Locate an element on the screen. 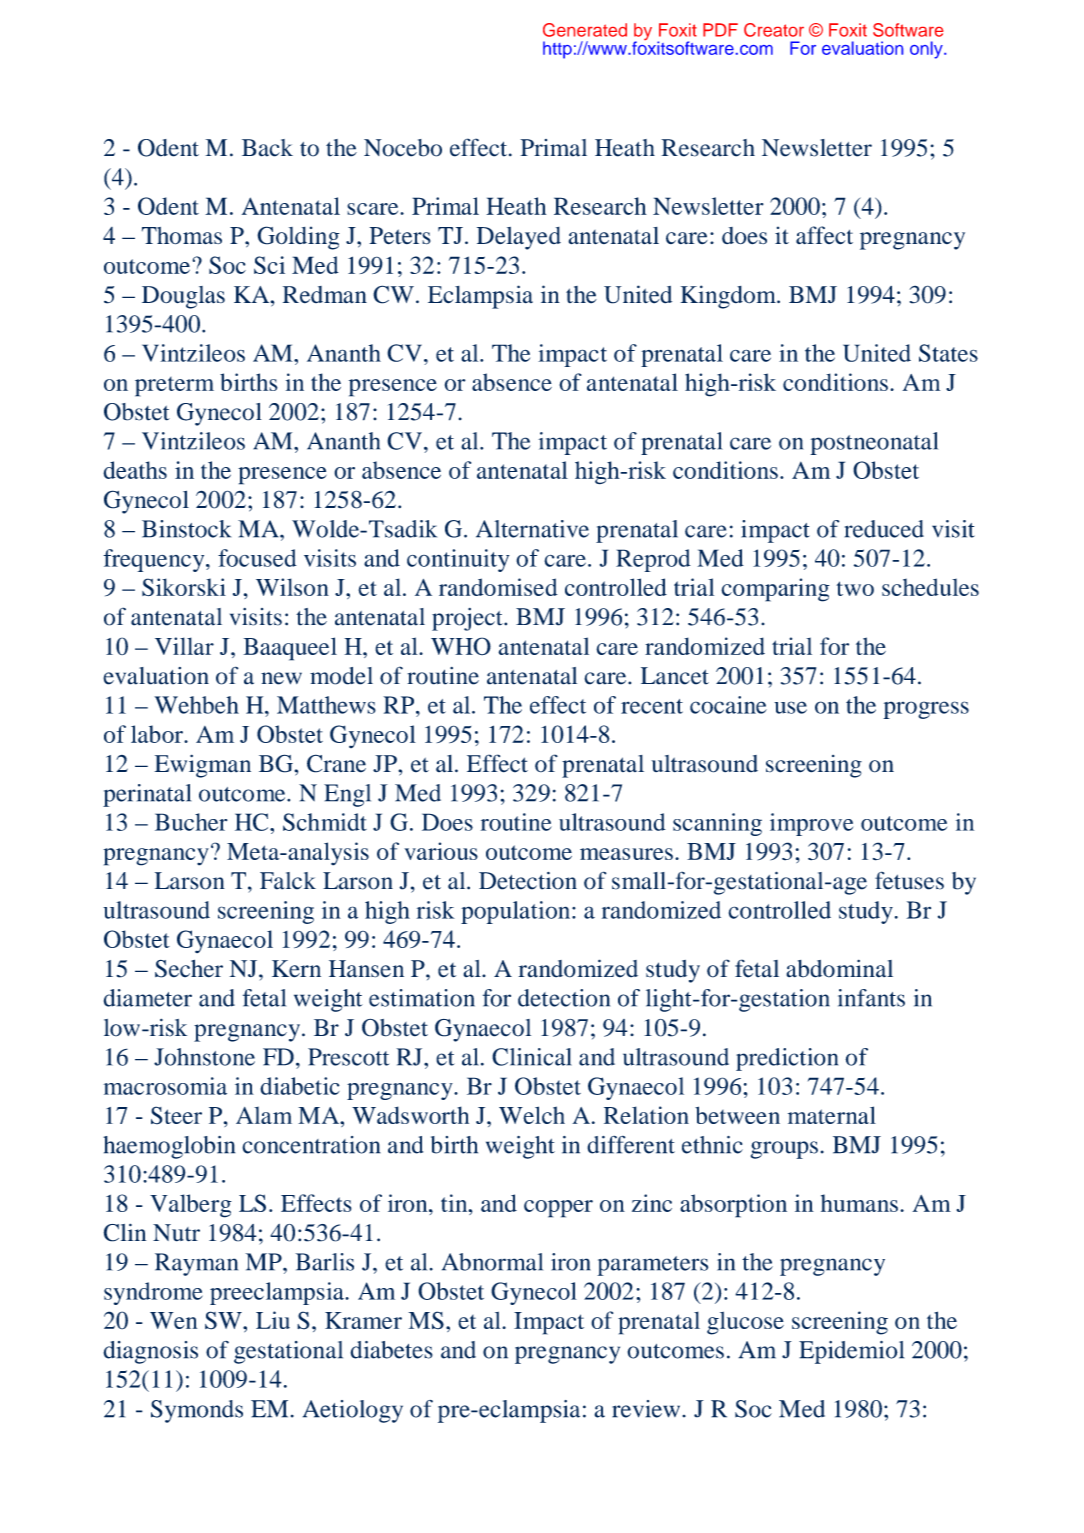  Epidemiol is located at coordinates (851, 1352).
